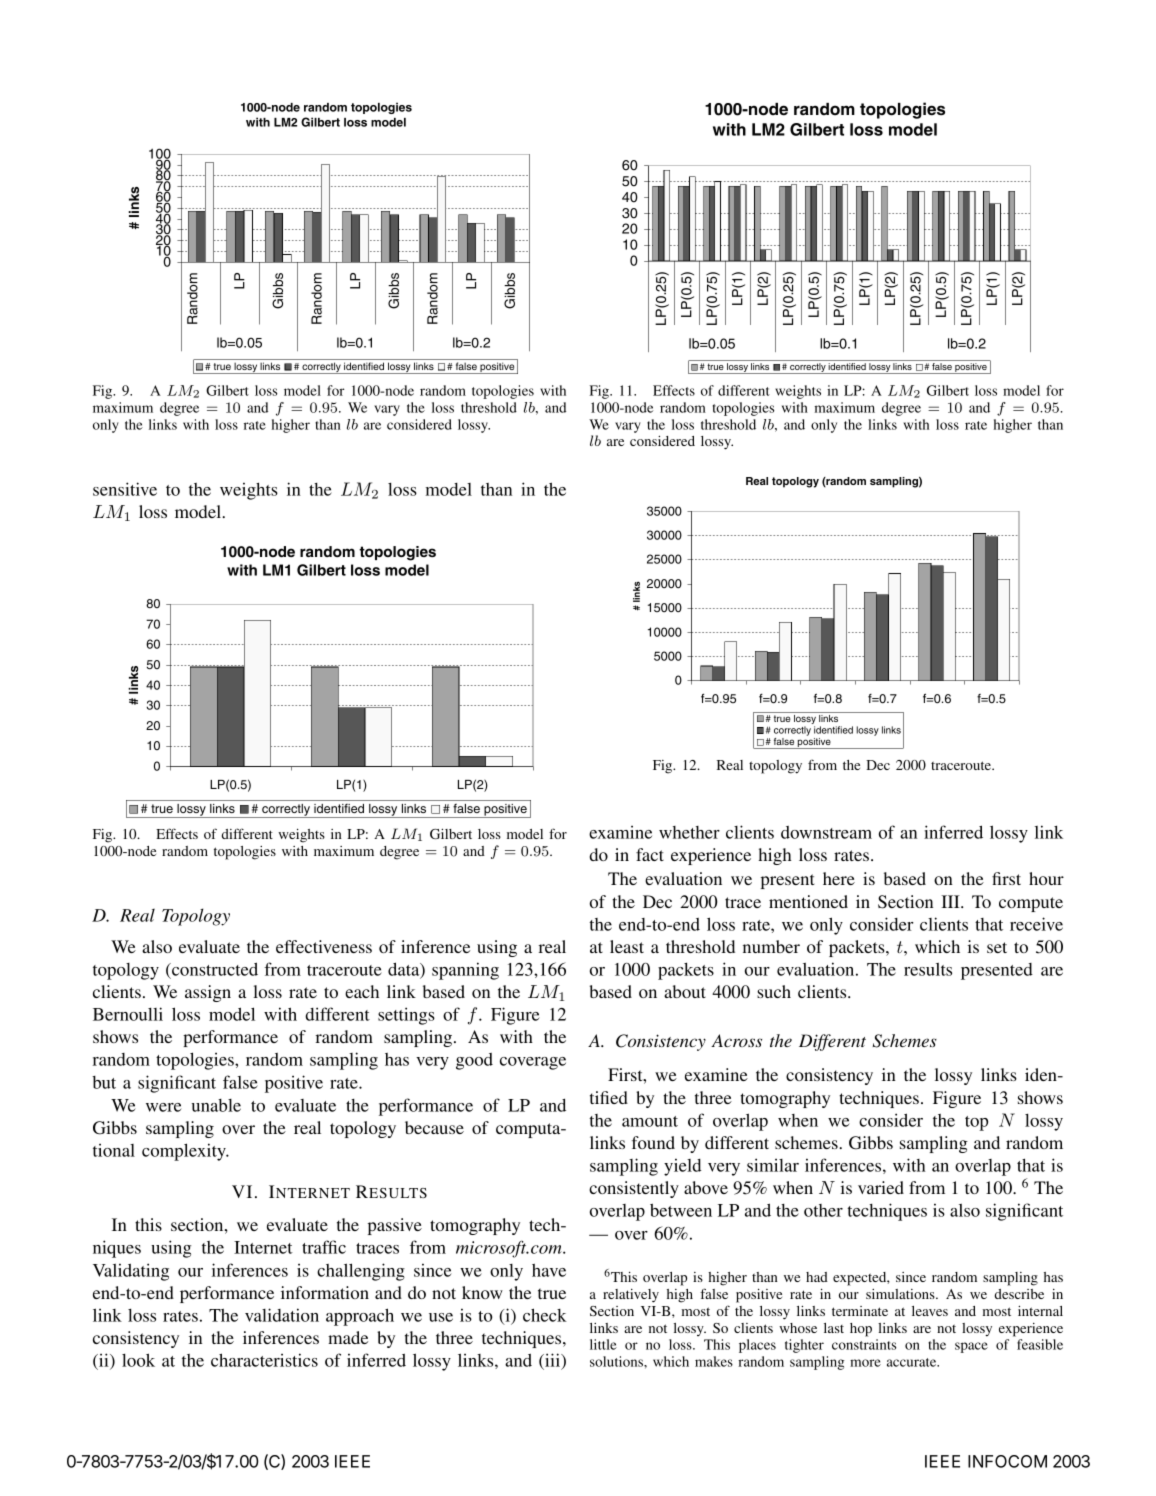 Image resolution: width=1156 pixels, height=1496 pixels. Describe the element at coordinates (324, 1247) in the page. I see `traffic` at that location.
